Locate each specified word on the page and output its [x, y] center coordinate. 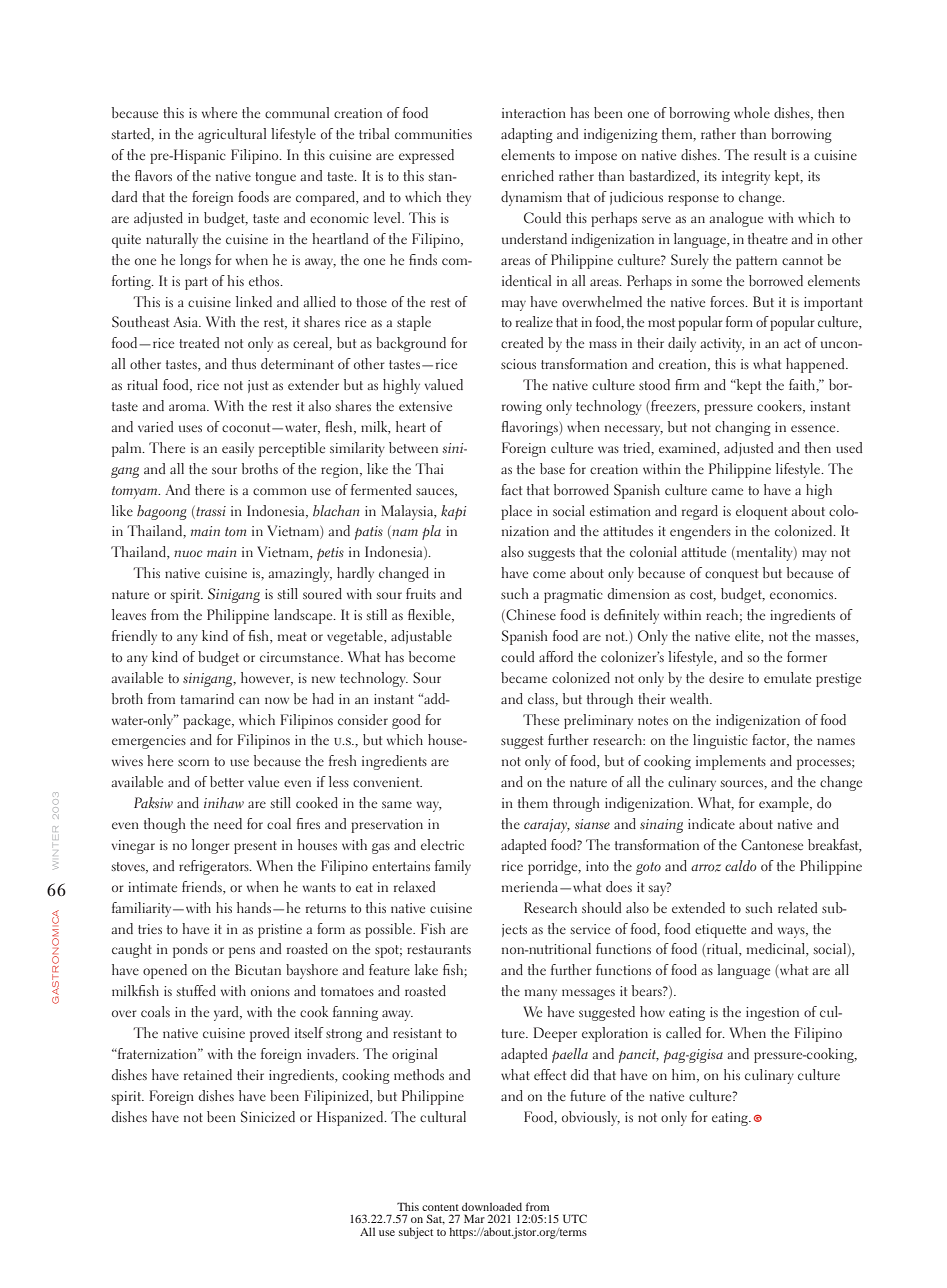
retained [208, 1074]
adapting [527, 135]
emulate [787, 677]
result [770, 154]
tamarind [207, 698]
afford [556, 656]
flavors [153, 175]
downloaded [492, 1206]
